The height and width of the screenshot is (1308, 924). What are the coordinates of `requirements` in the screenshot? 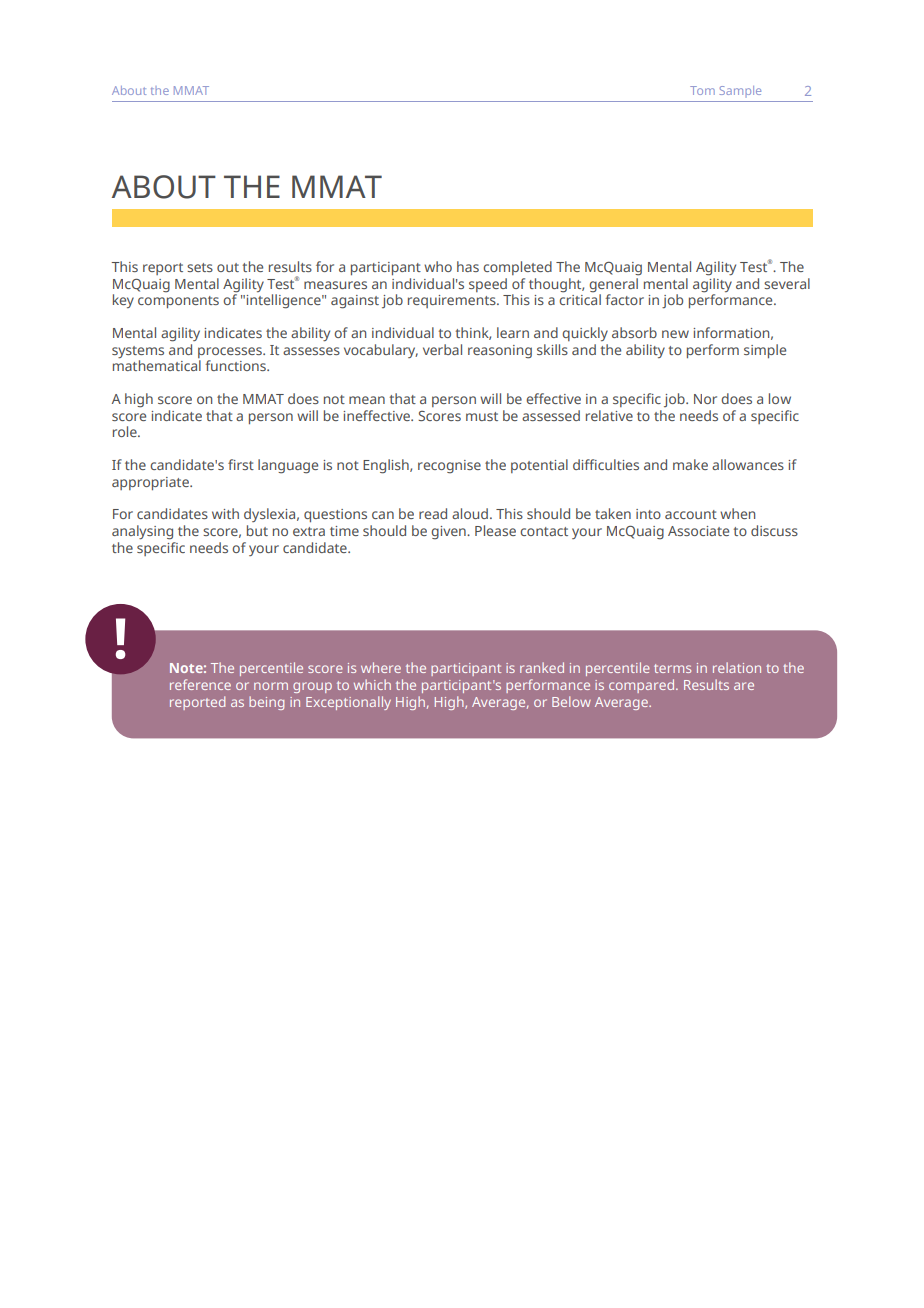 It's located at (453, 301).
